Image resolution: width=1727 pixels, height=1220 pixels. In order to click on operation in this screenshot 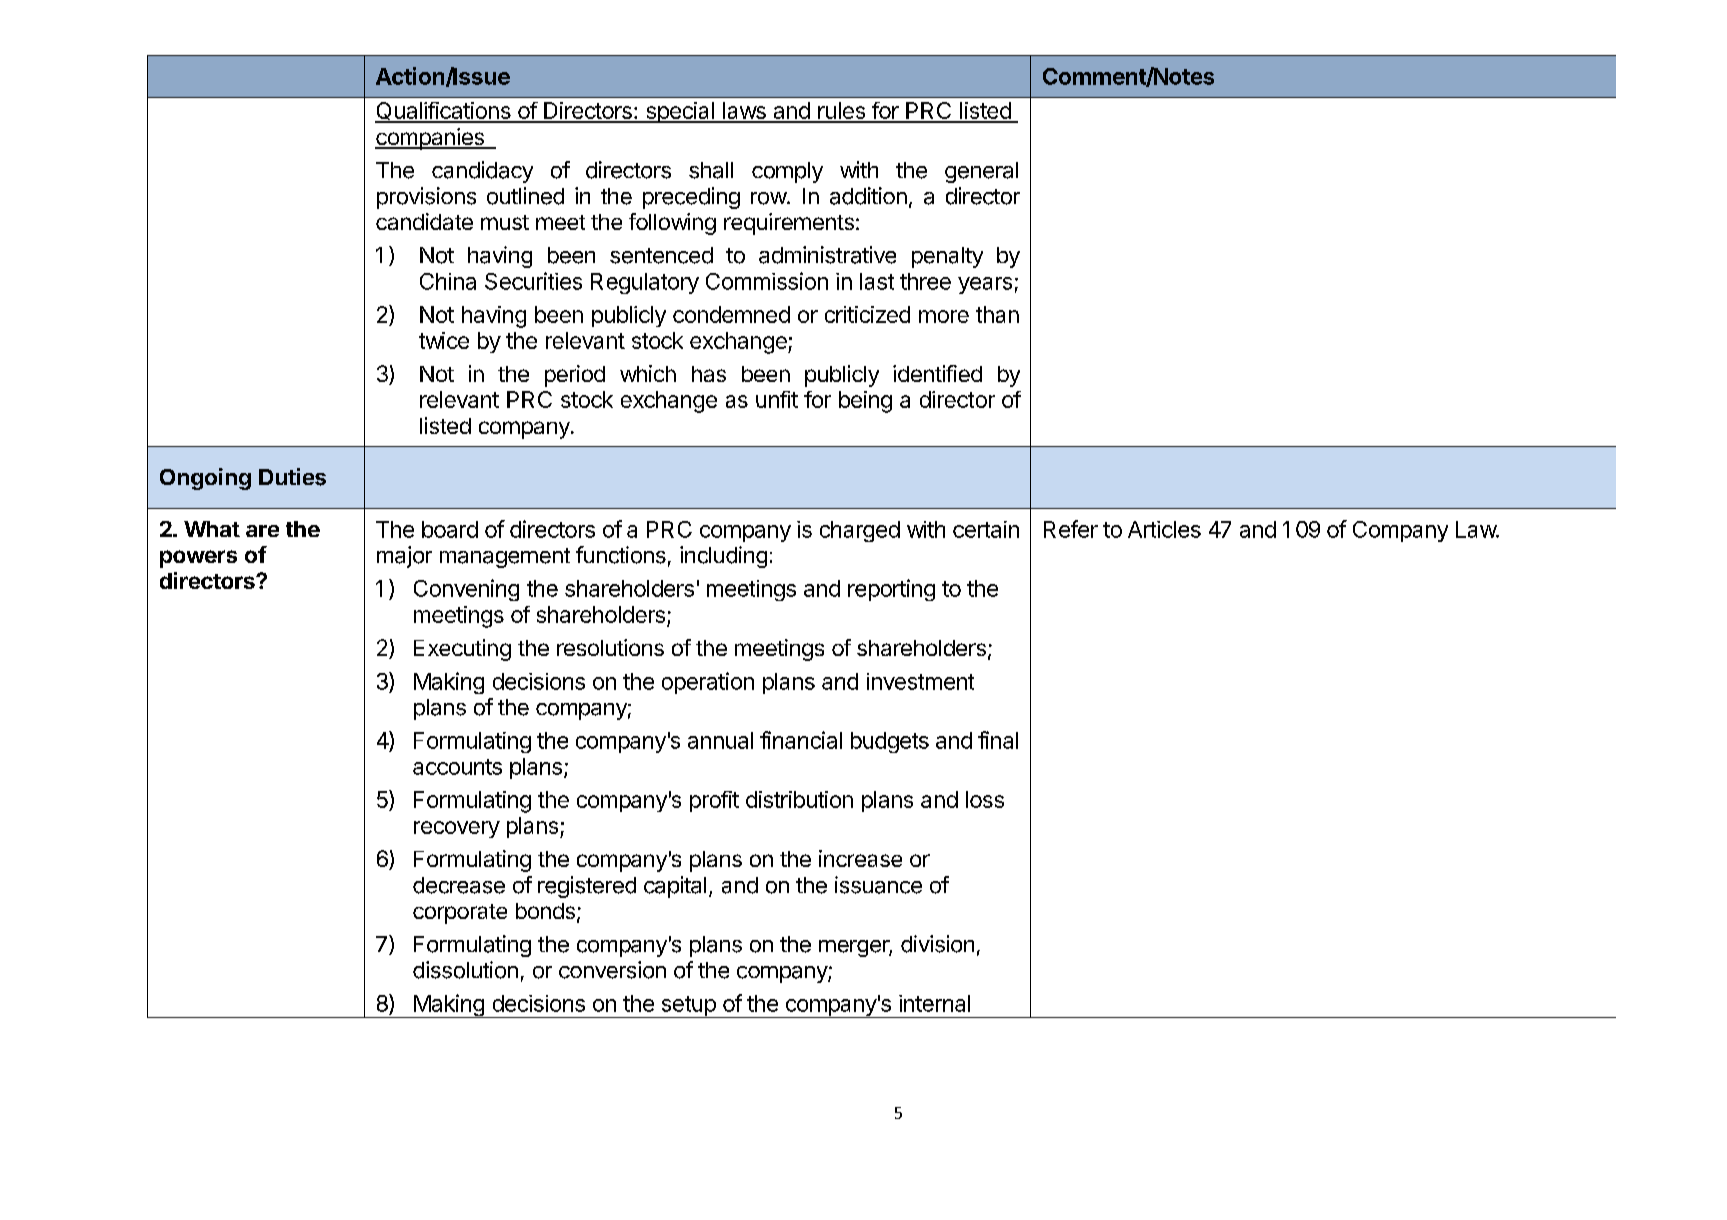, I will do `click(708, 683)`.
